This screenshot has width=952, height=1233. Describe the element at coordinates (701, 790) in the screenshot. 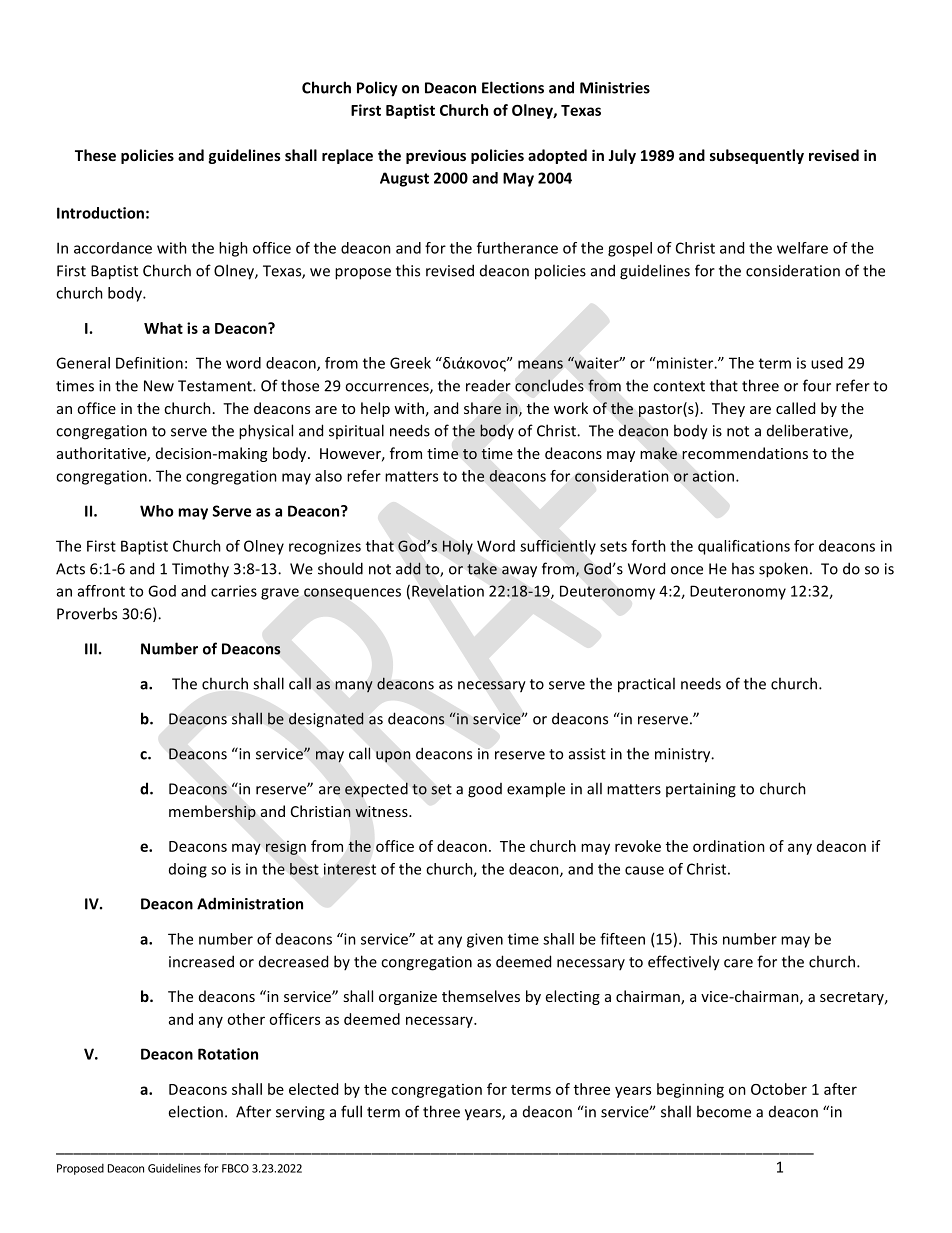

I see `pertaining` at that location.
